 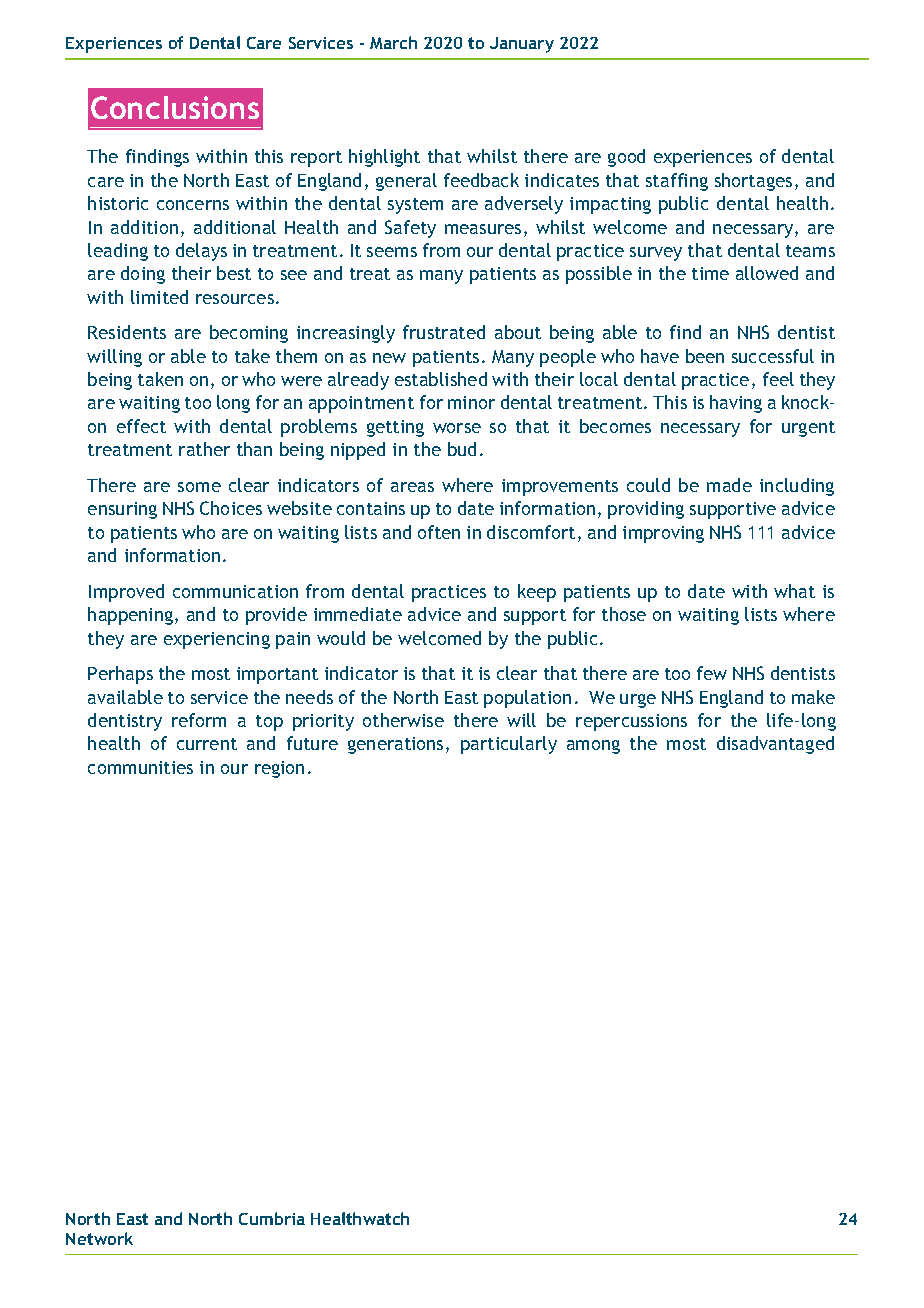 What do you see at coordinates (775, 745) in the screenshot?
I see `disadvantaged` at bounding box center [775, 745].
